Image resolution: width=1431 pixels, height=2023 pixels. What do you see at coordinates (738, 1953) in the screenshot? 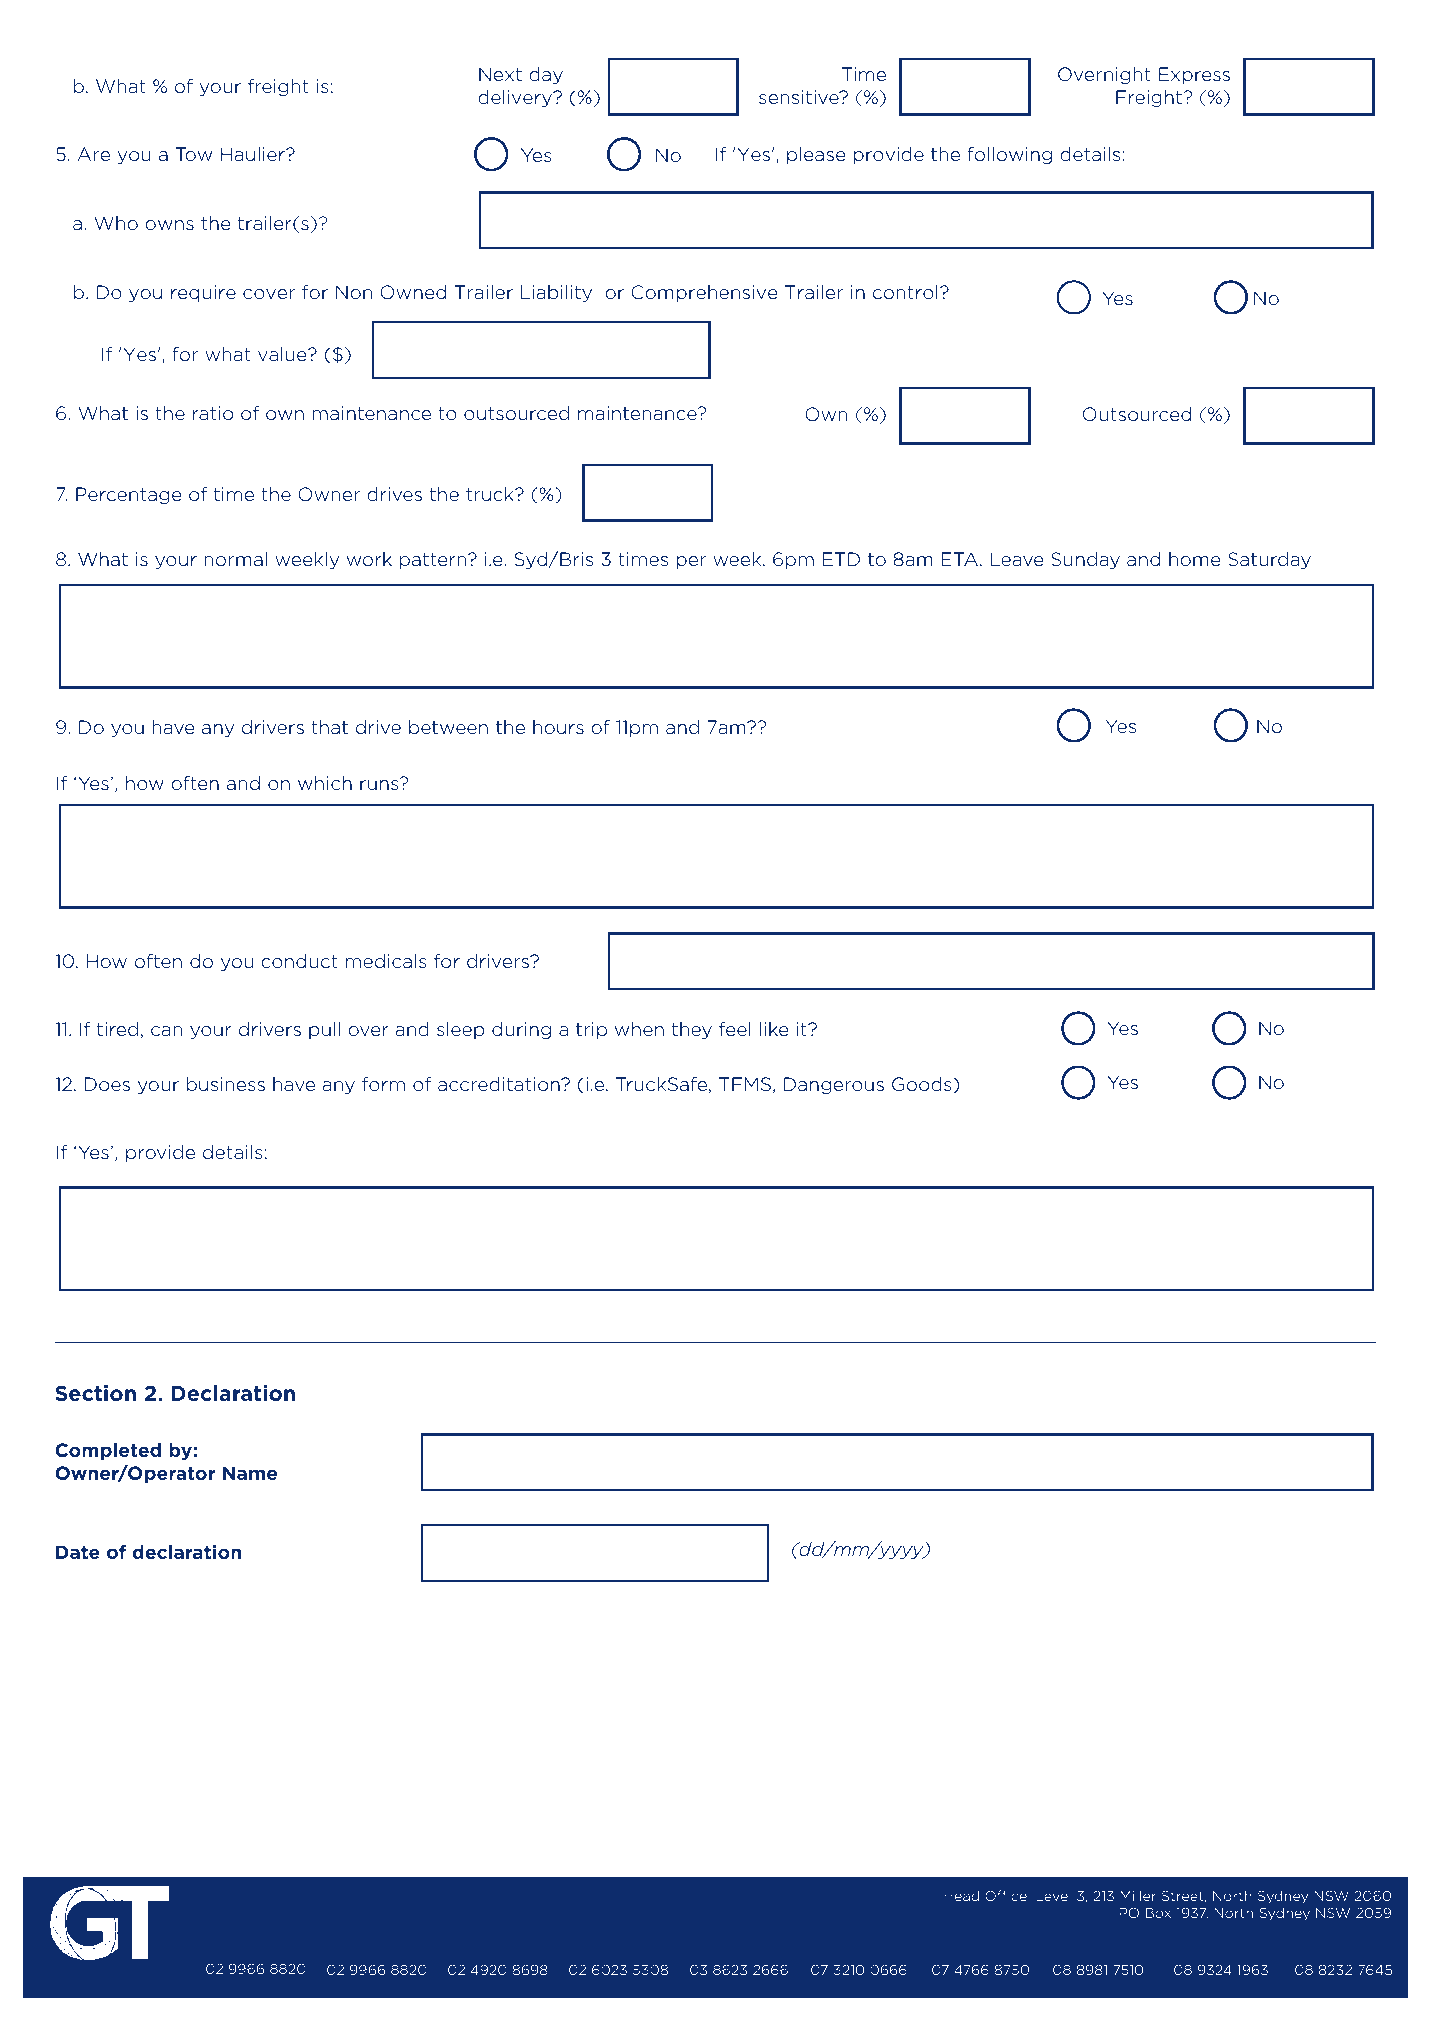
I see `MELBOURNE` at bounding box center [738, 1953].
